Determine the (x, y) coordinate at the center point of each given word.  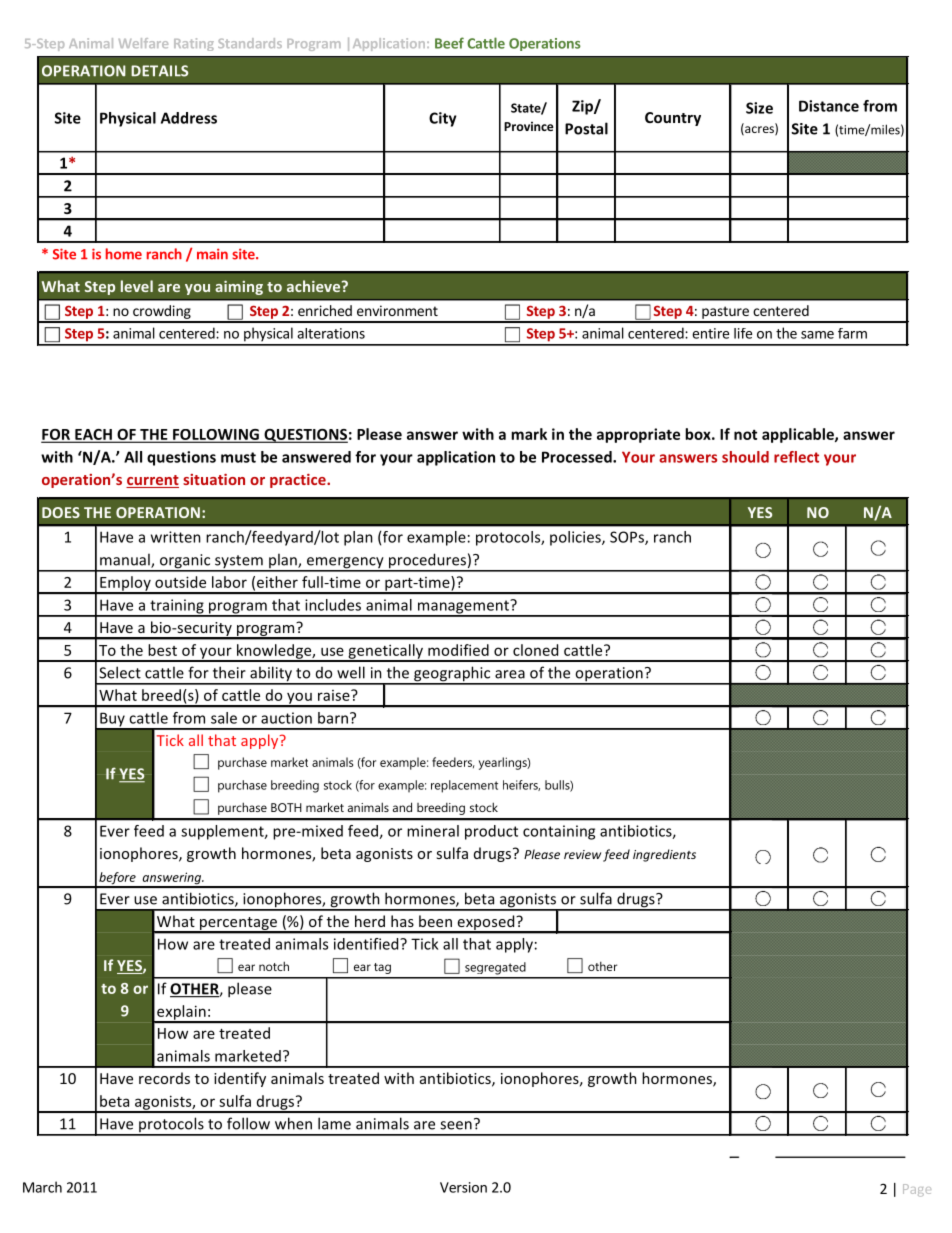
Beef (449, 43)
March (42, 1187)
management (463, 608)
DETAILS (159, 71)
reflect (796, 457)
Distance (829, 106)
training (177, 607)
